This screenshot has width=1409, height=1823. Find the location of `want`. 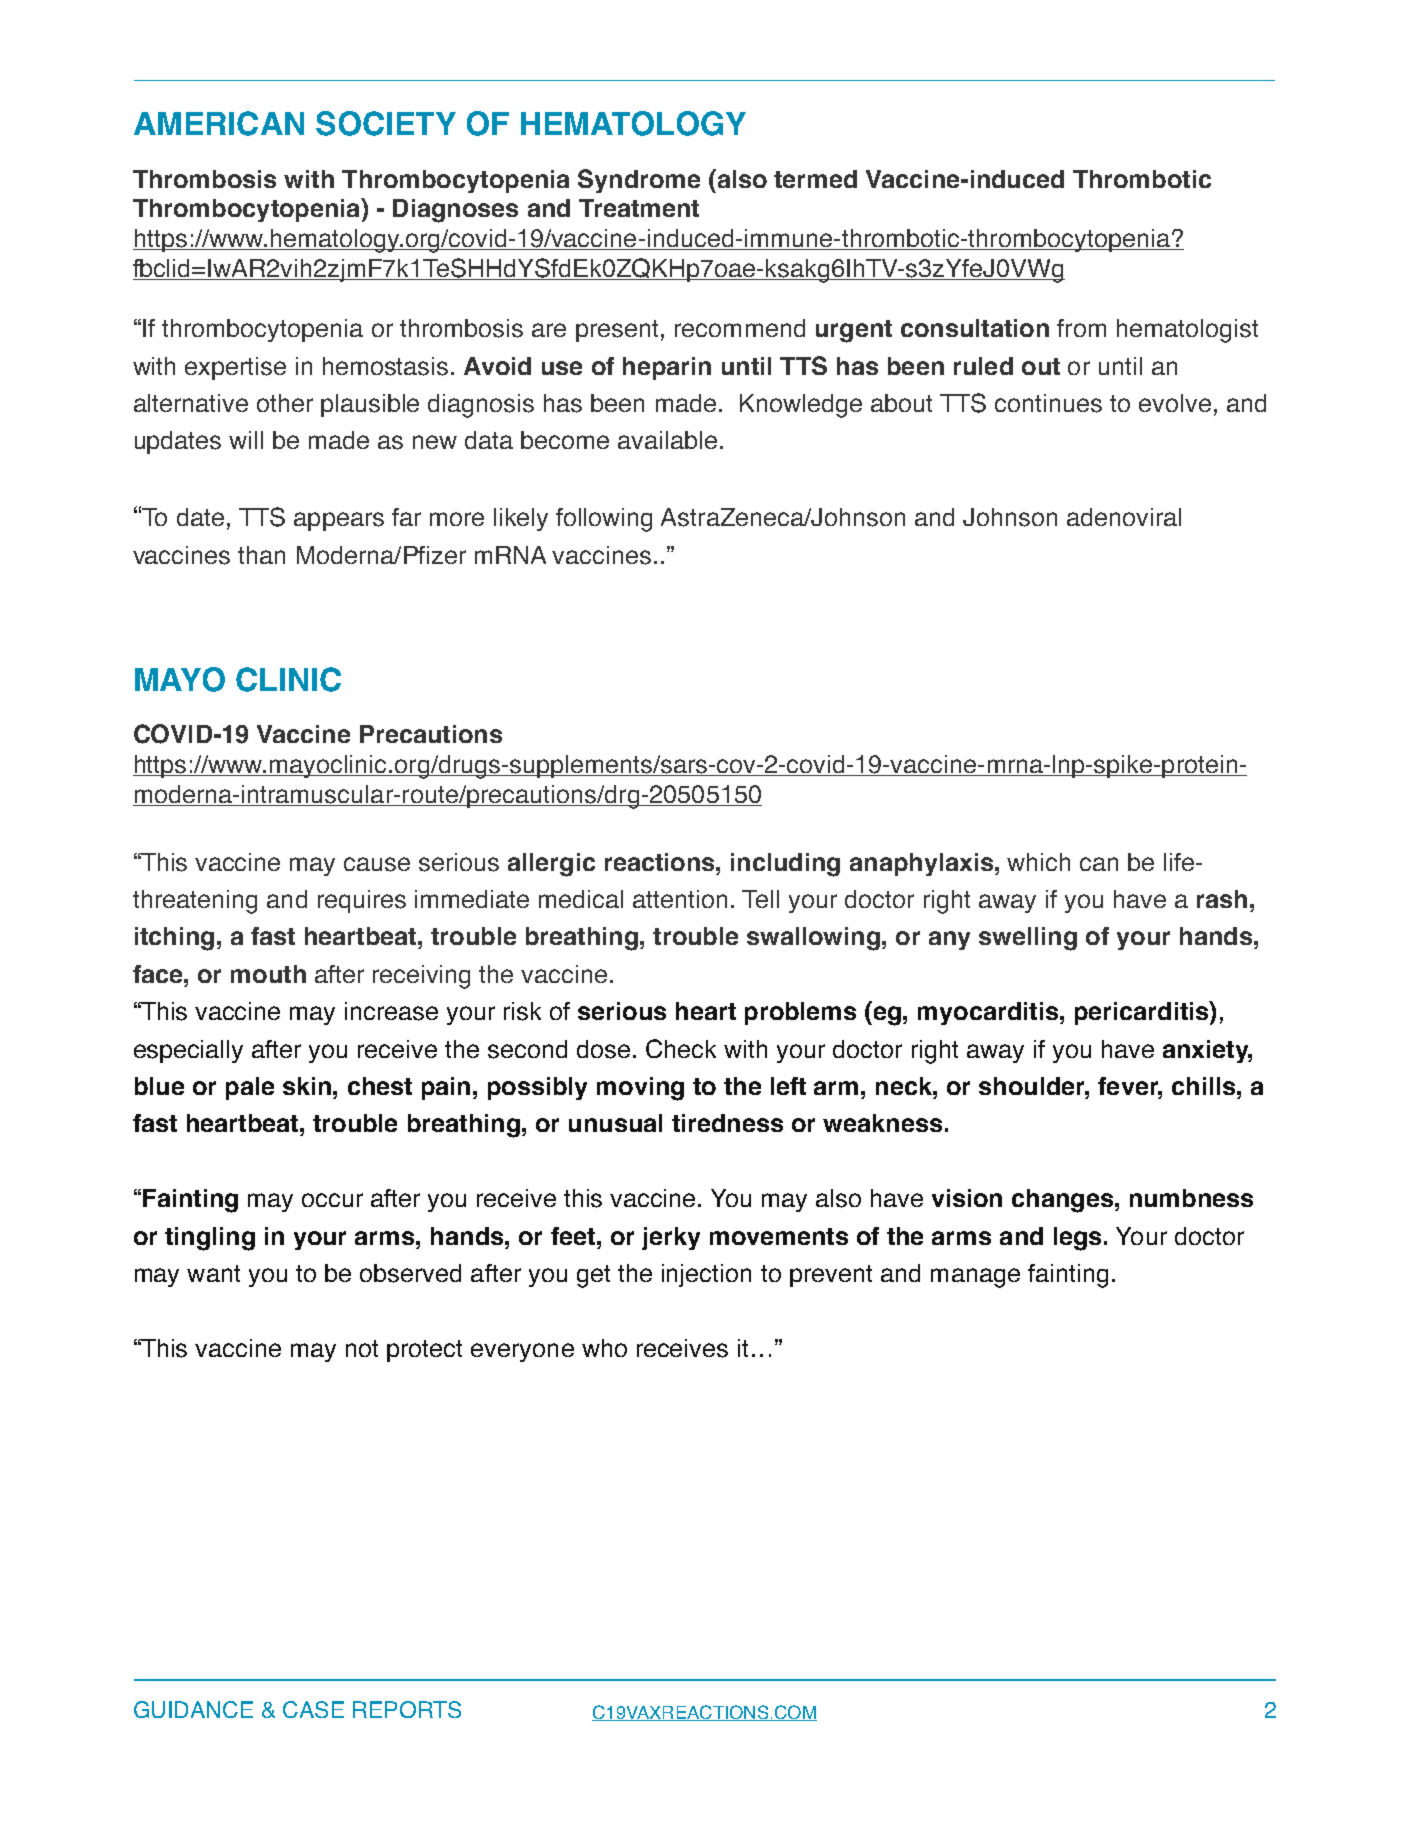

want is located at coordinates (213, 1273).
